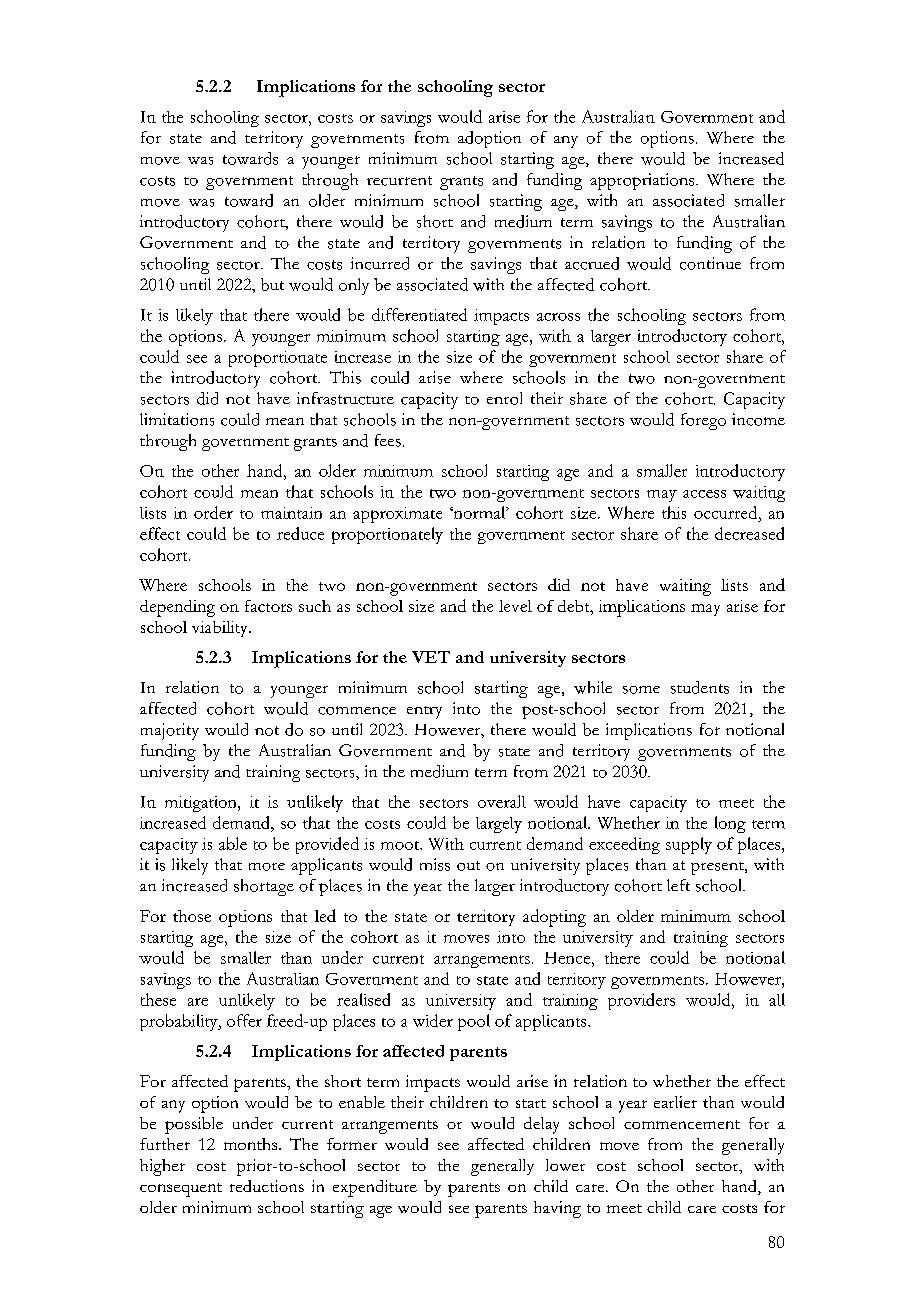  I want to click on expenditure, so click(375, 1188).
